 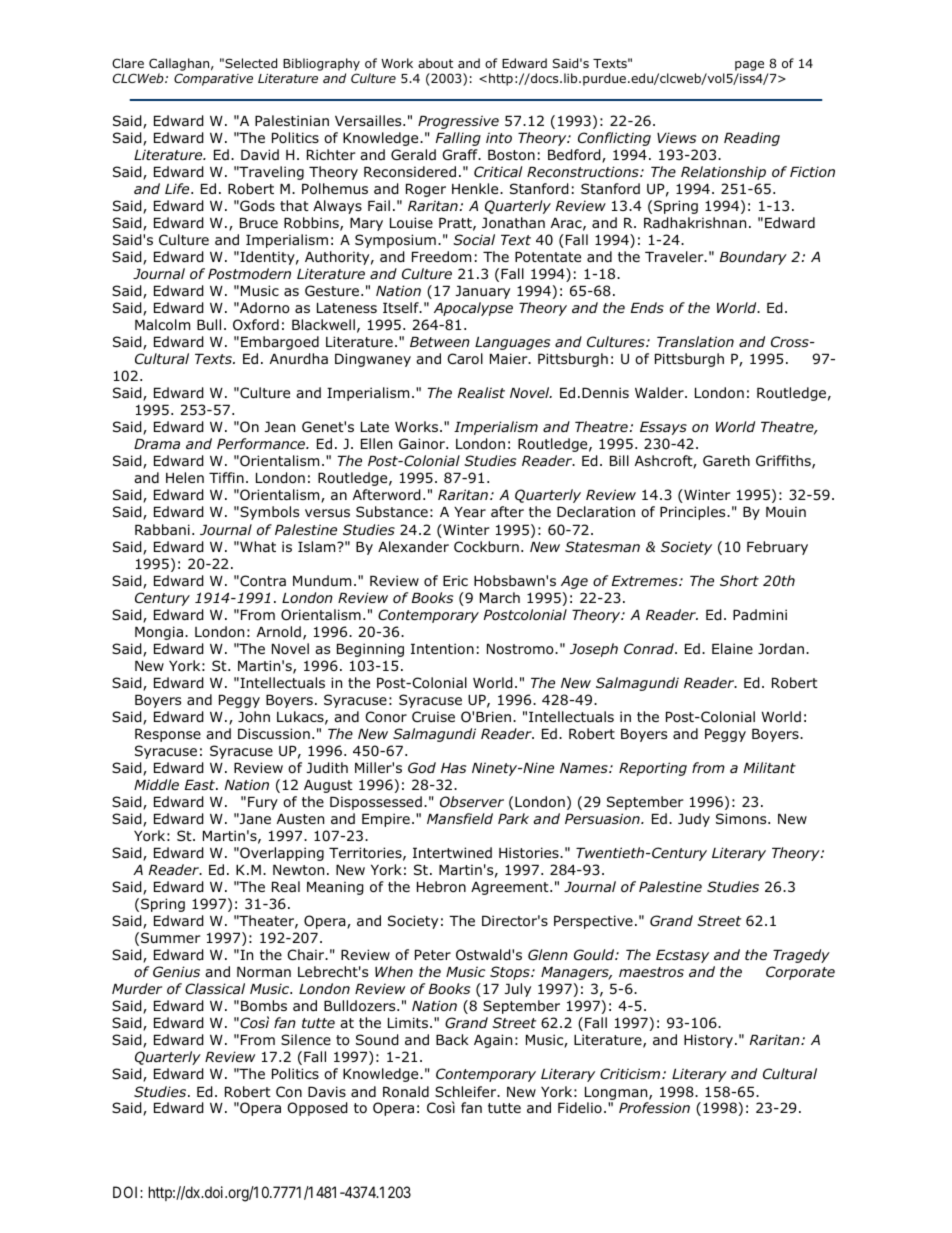 What do you see at coordinates (213, 79) in the document?
I see `Comparative` at bounding box center [213, 79].
